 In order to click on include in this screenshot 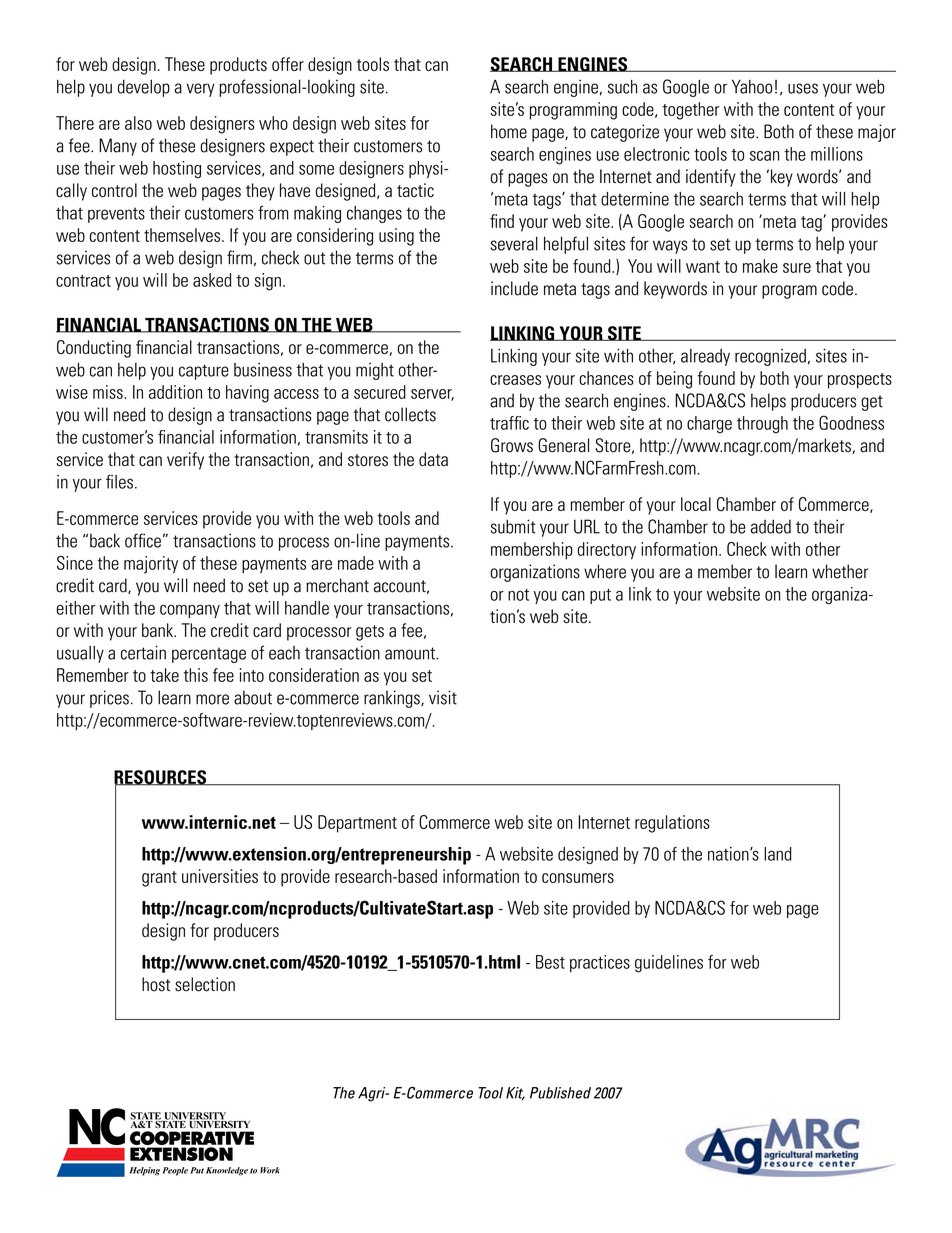, I will do `click(514, 288)`.
